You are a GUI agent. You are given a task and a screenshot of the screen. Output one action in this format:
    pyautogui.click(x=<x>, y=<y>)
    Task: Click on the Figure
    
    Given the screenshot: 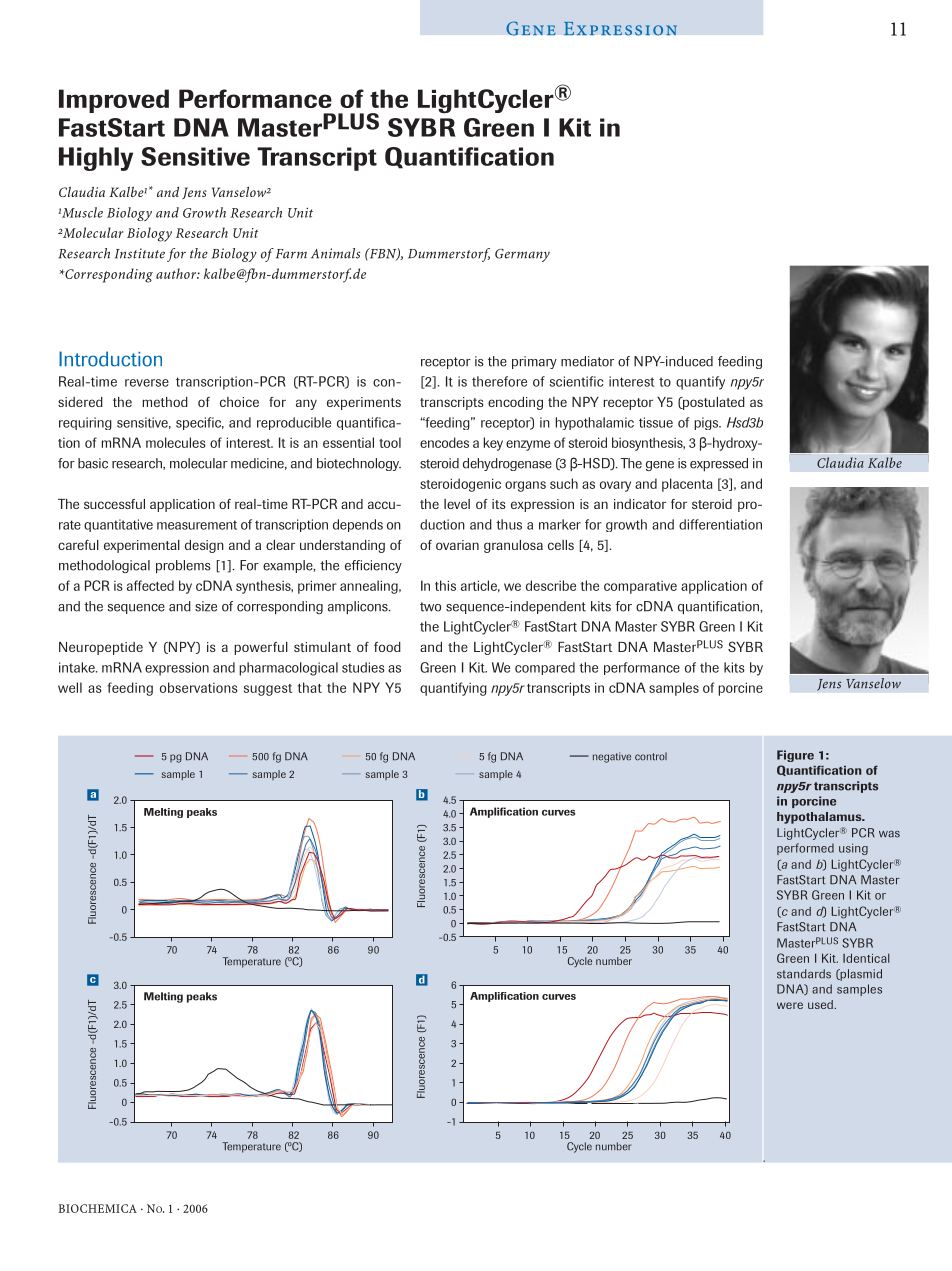 What is the action you would take?
    pyautogui.click(x=795, y=756)
